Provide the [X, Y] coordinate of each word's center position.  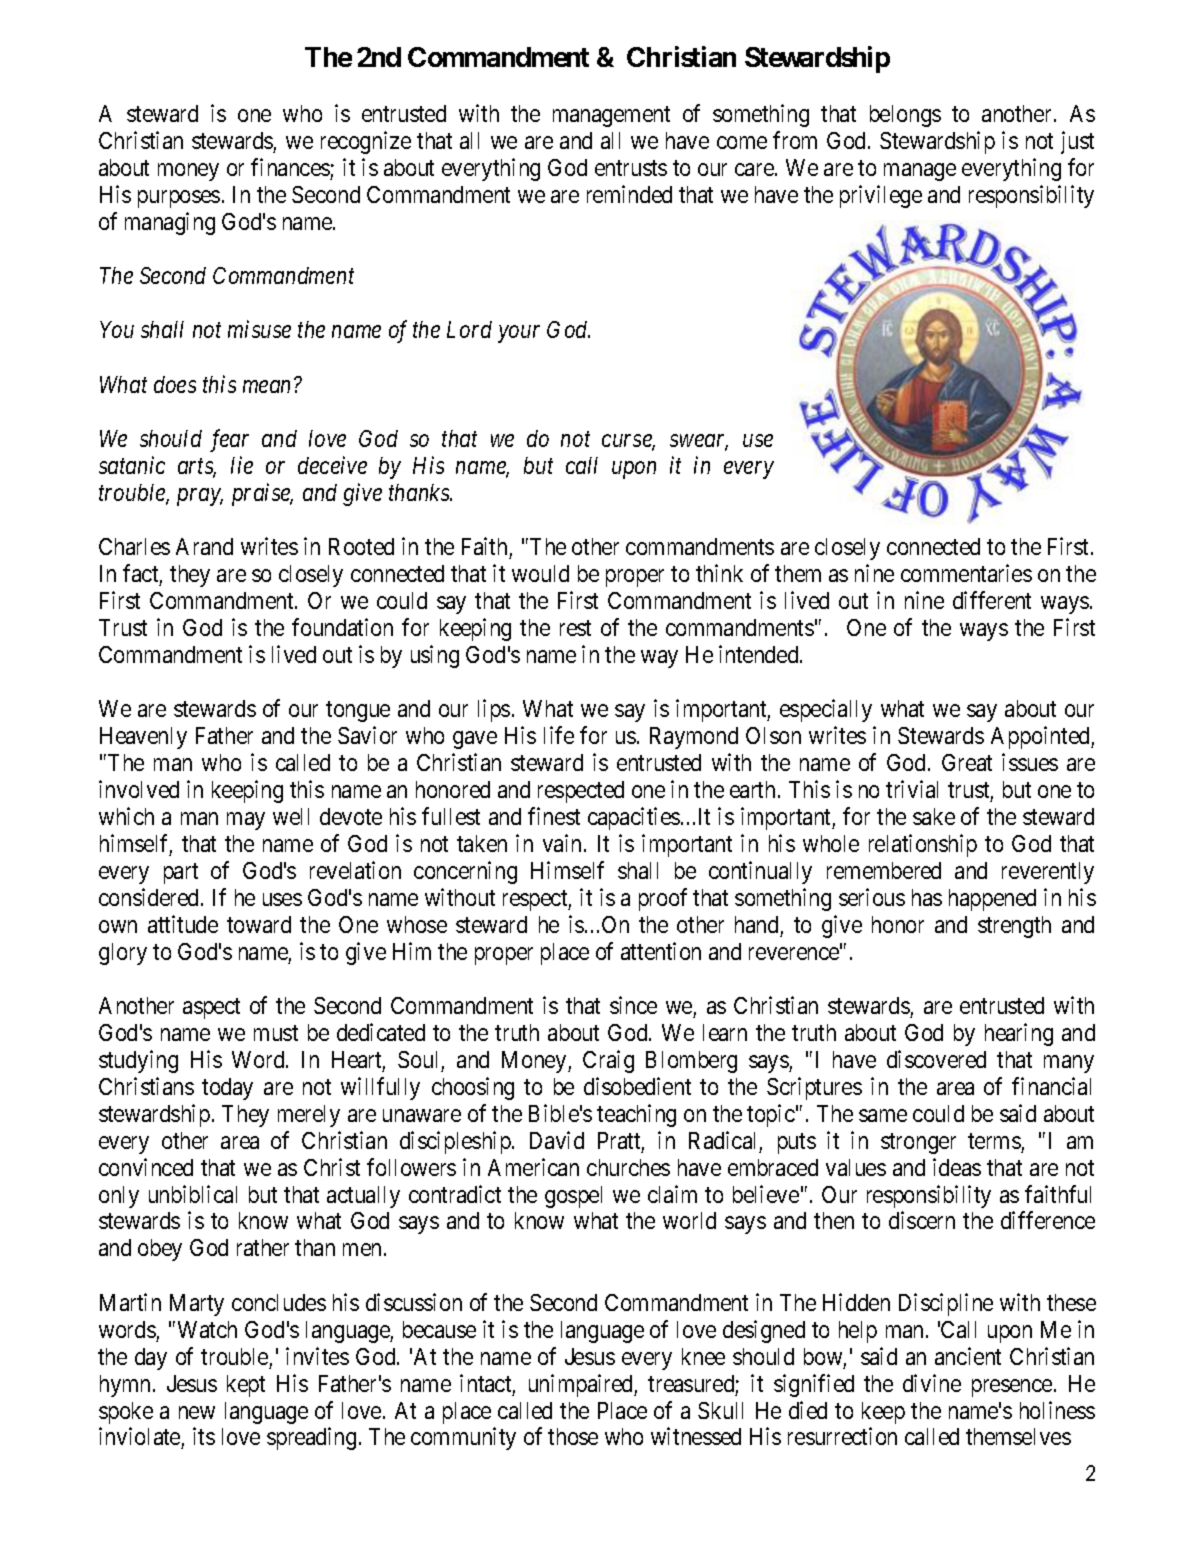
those [573, 1436]
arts [197, 468]
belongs [905, 116]
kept [246, 1386]
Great [967, 762]
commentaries [966, 573]
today [227, 1089]
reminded [629, 194]
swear [699, 442]
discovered [936, 1059]
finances [290, 167]
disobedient [637, 1086]
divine [932, 1383]
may [246, 821]
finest [554, 816]
